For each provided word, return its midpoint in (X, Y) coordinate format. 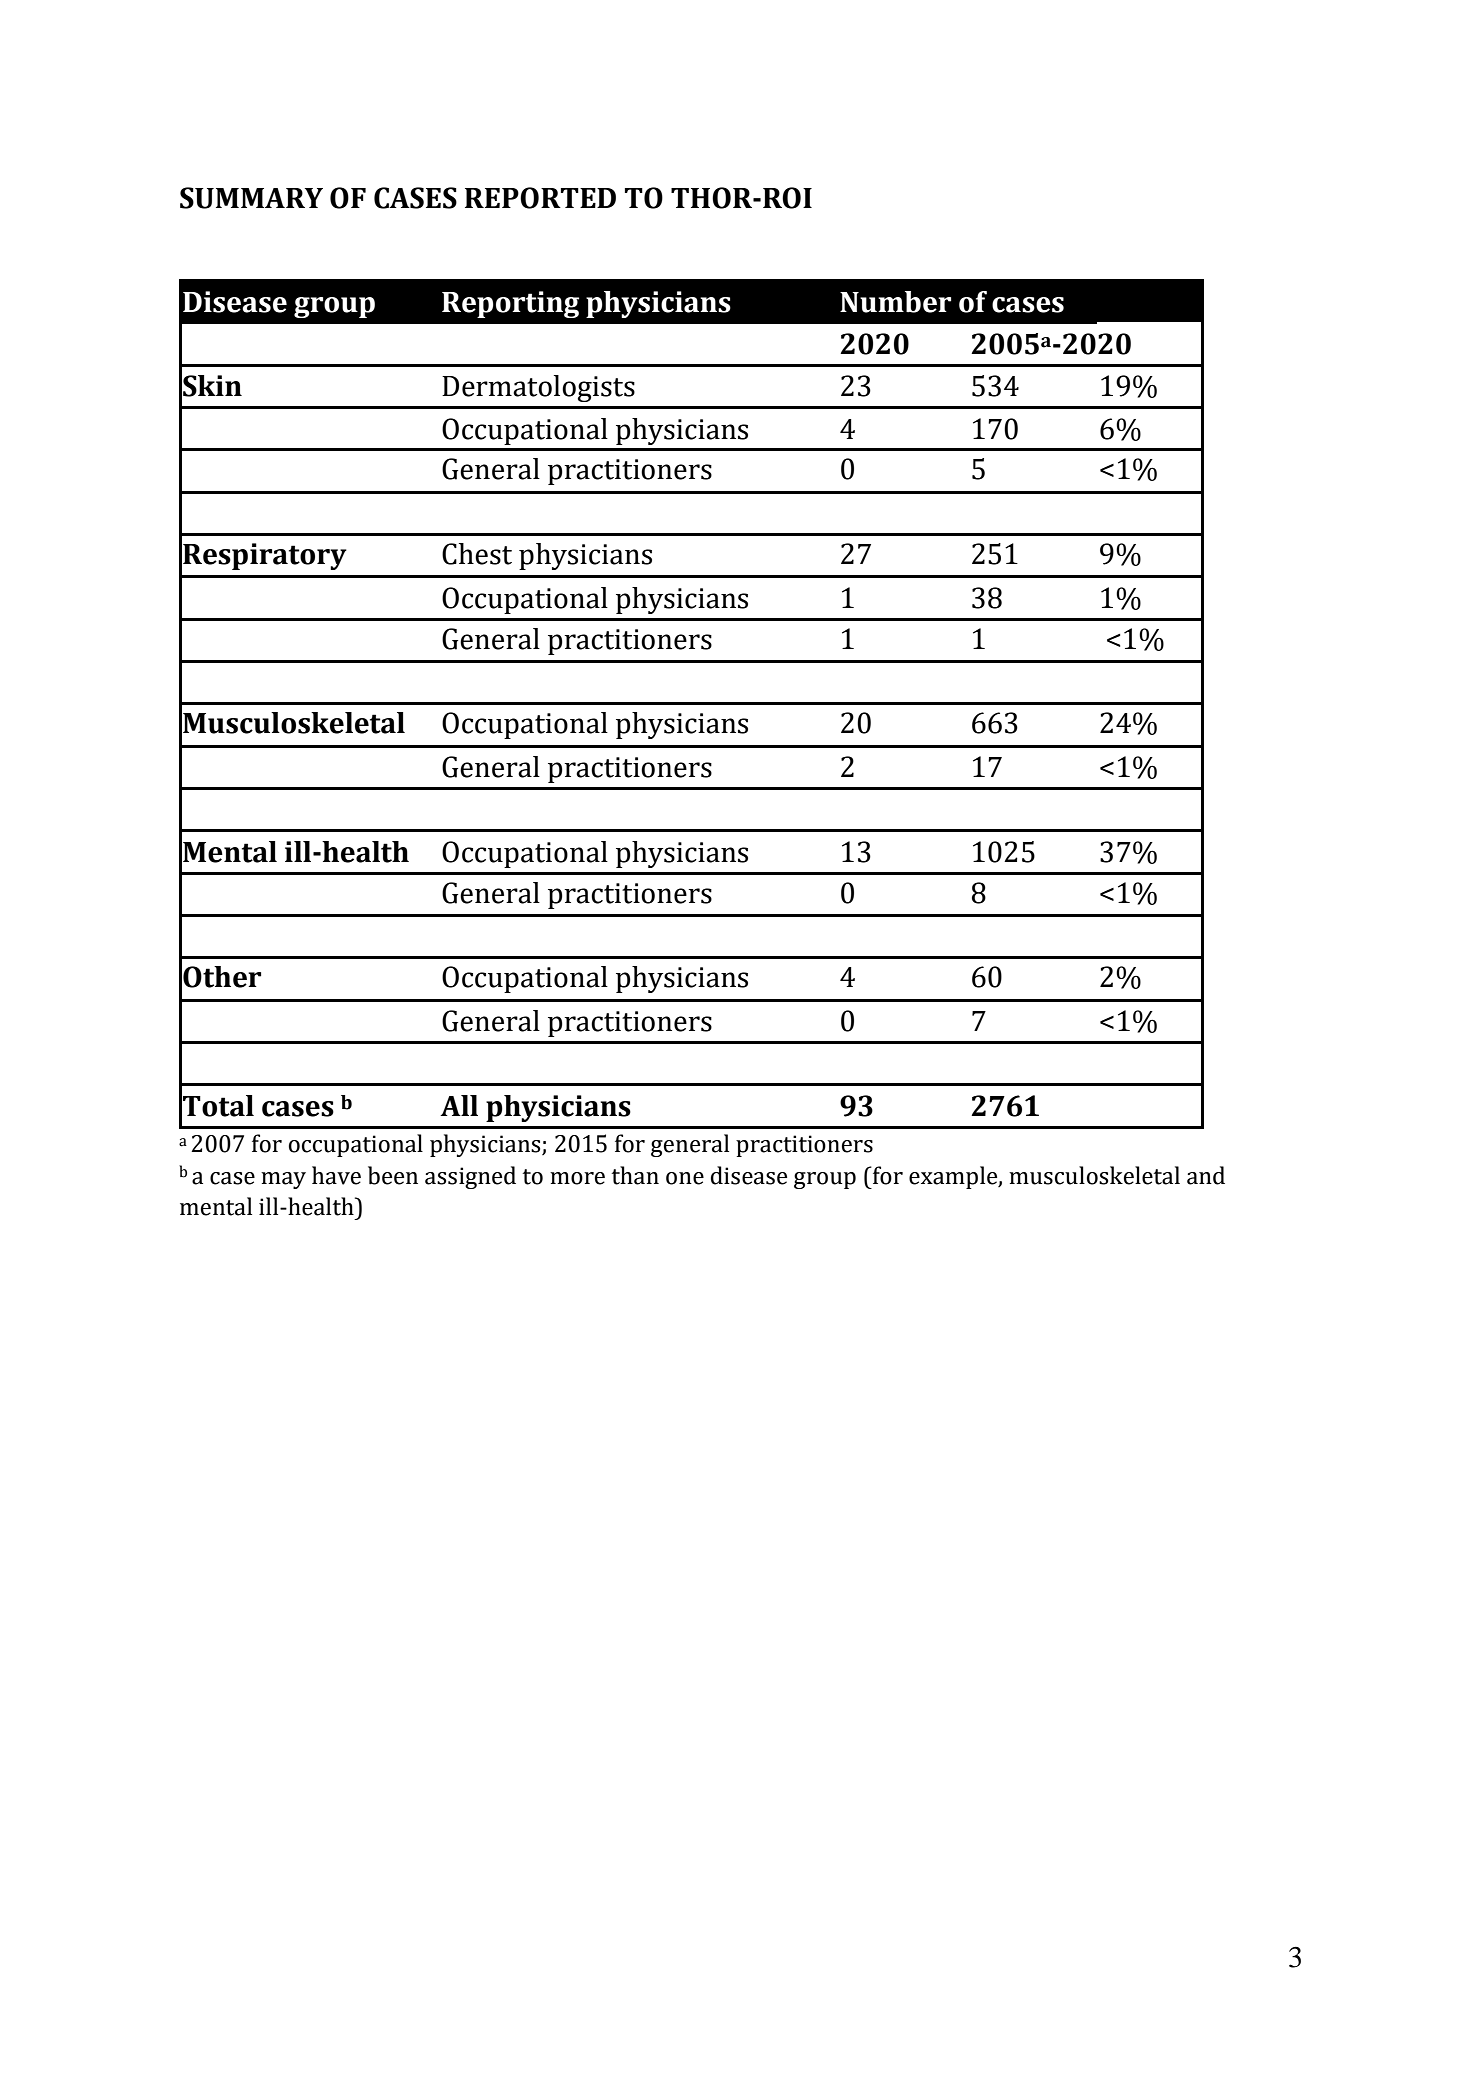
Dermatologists (538, 388)
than (635, 1175)
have (336, 1175)
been (393, 1175)
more (577, 1178)
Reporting (510, 304)
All (459, 1105)
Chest (477, 554)
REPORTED (540, 198)
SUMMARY (251, 198)
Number (895, 302)
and (1206, 1175)
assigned (470, 1177)
